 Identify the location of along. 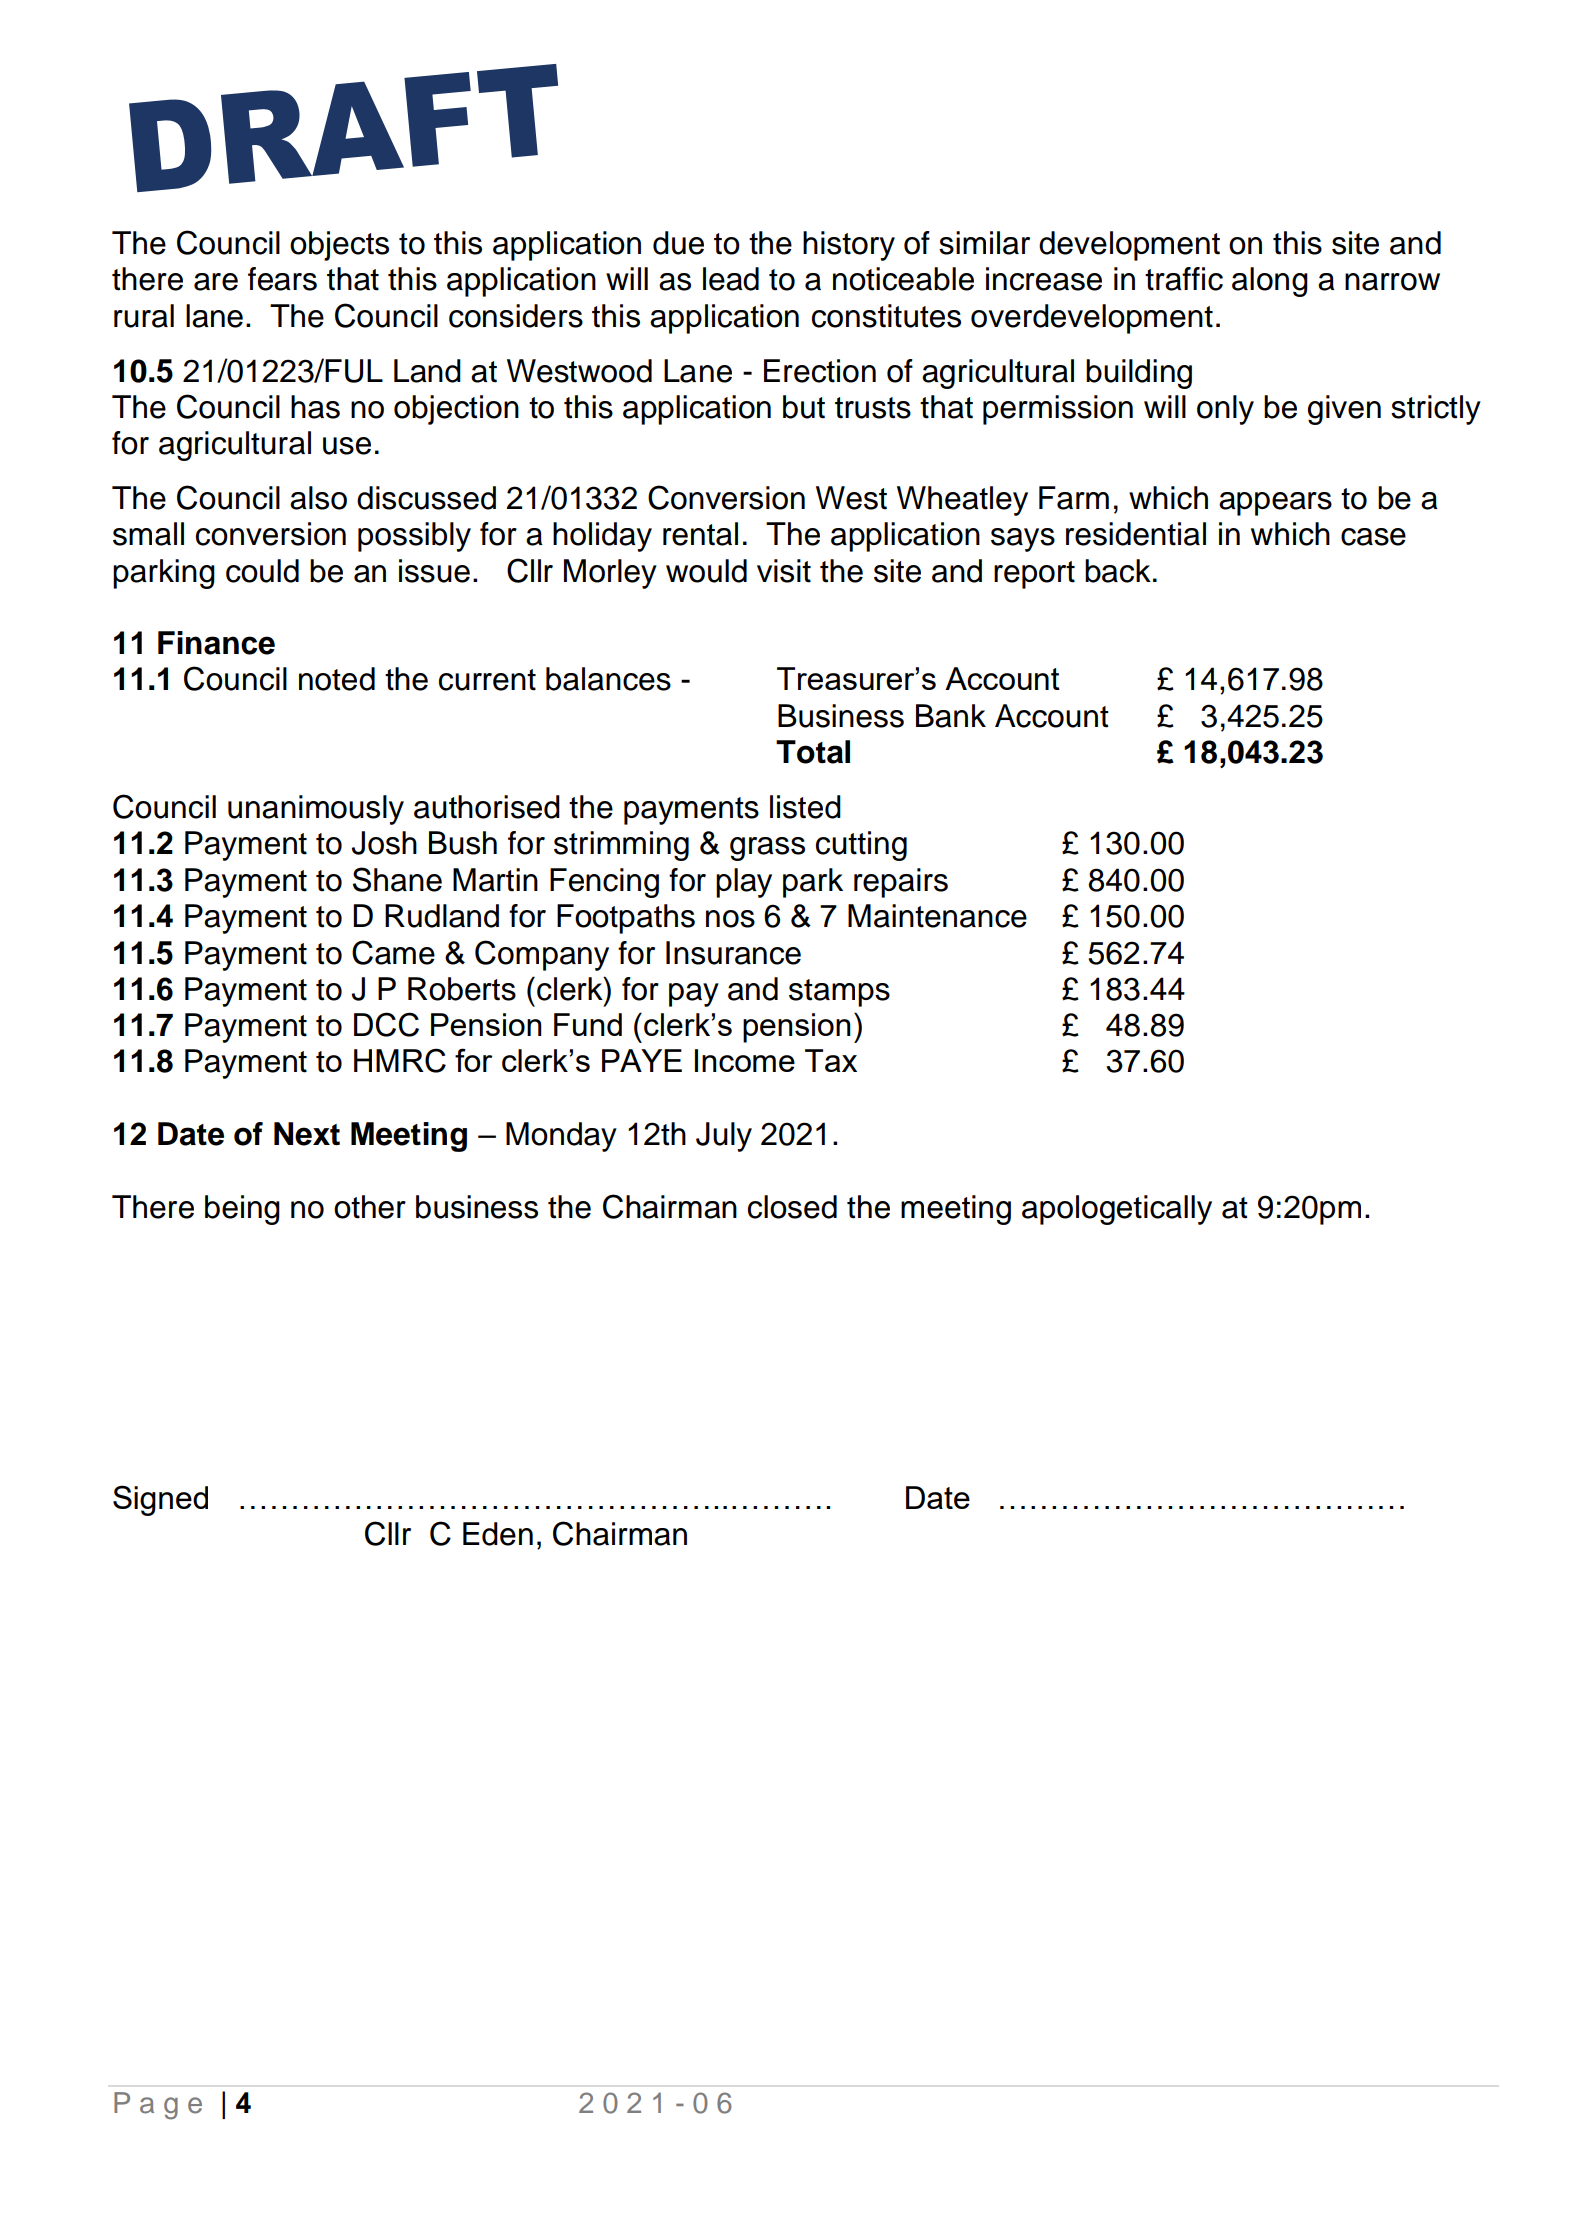
(1270, 282).
